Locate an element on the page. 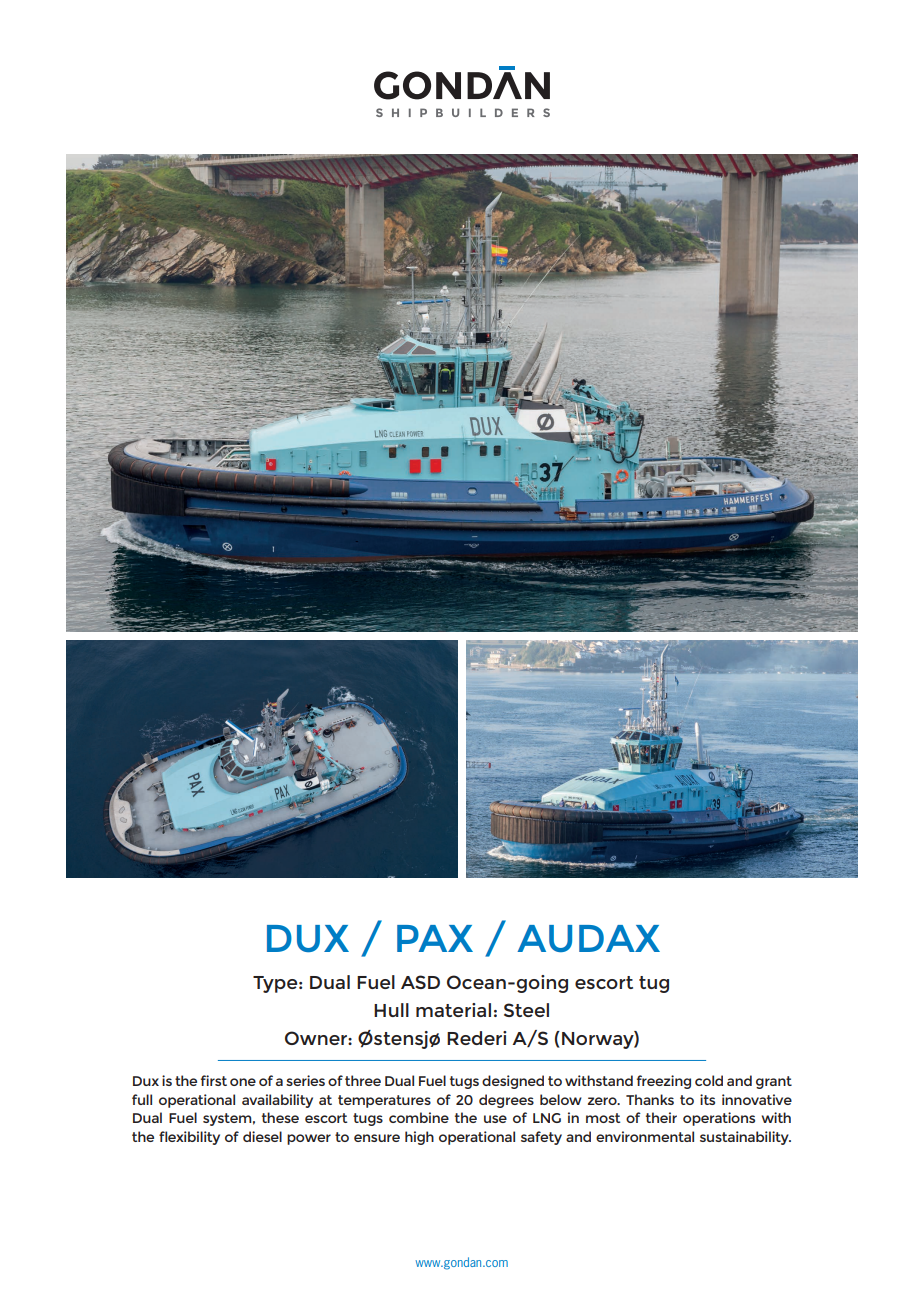 This document has width=924, height=1308. designed is located at coordinates (513, 1082).
